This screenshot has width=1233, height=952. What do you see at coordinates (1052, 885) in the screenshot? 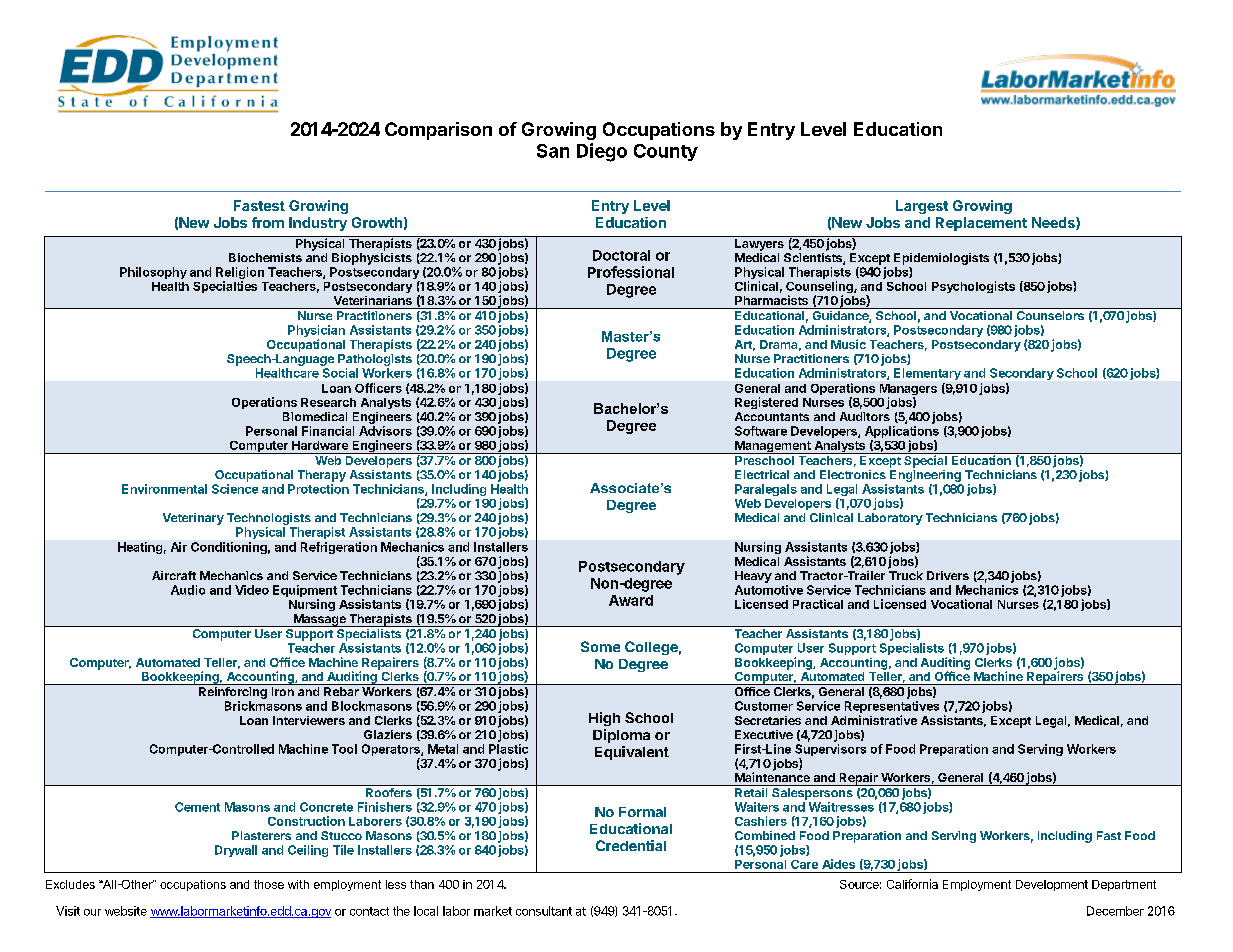
I see `Development` at bounding box center [1052, 885].
